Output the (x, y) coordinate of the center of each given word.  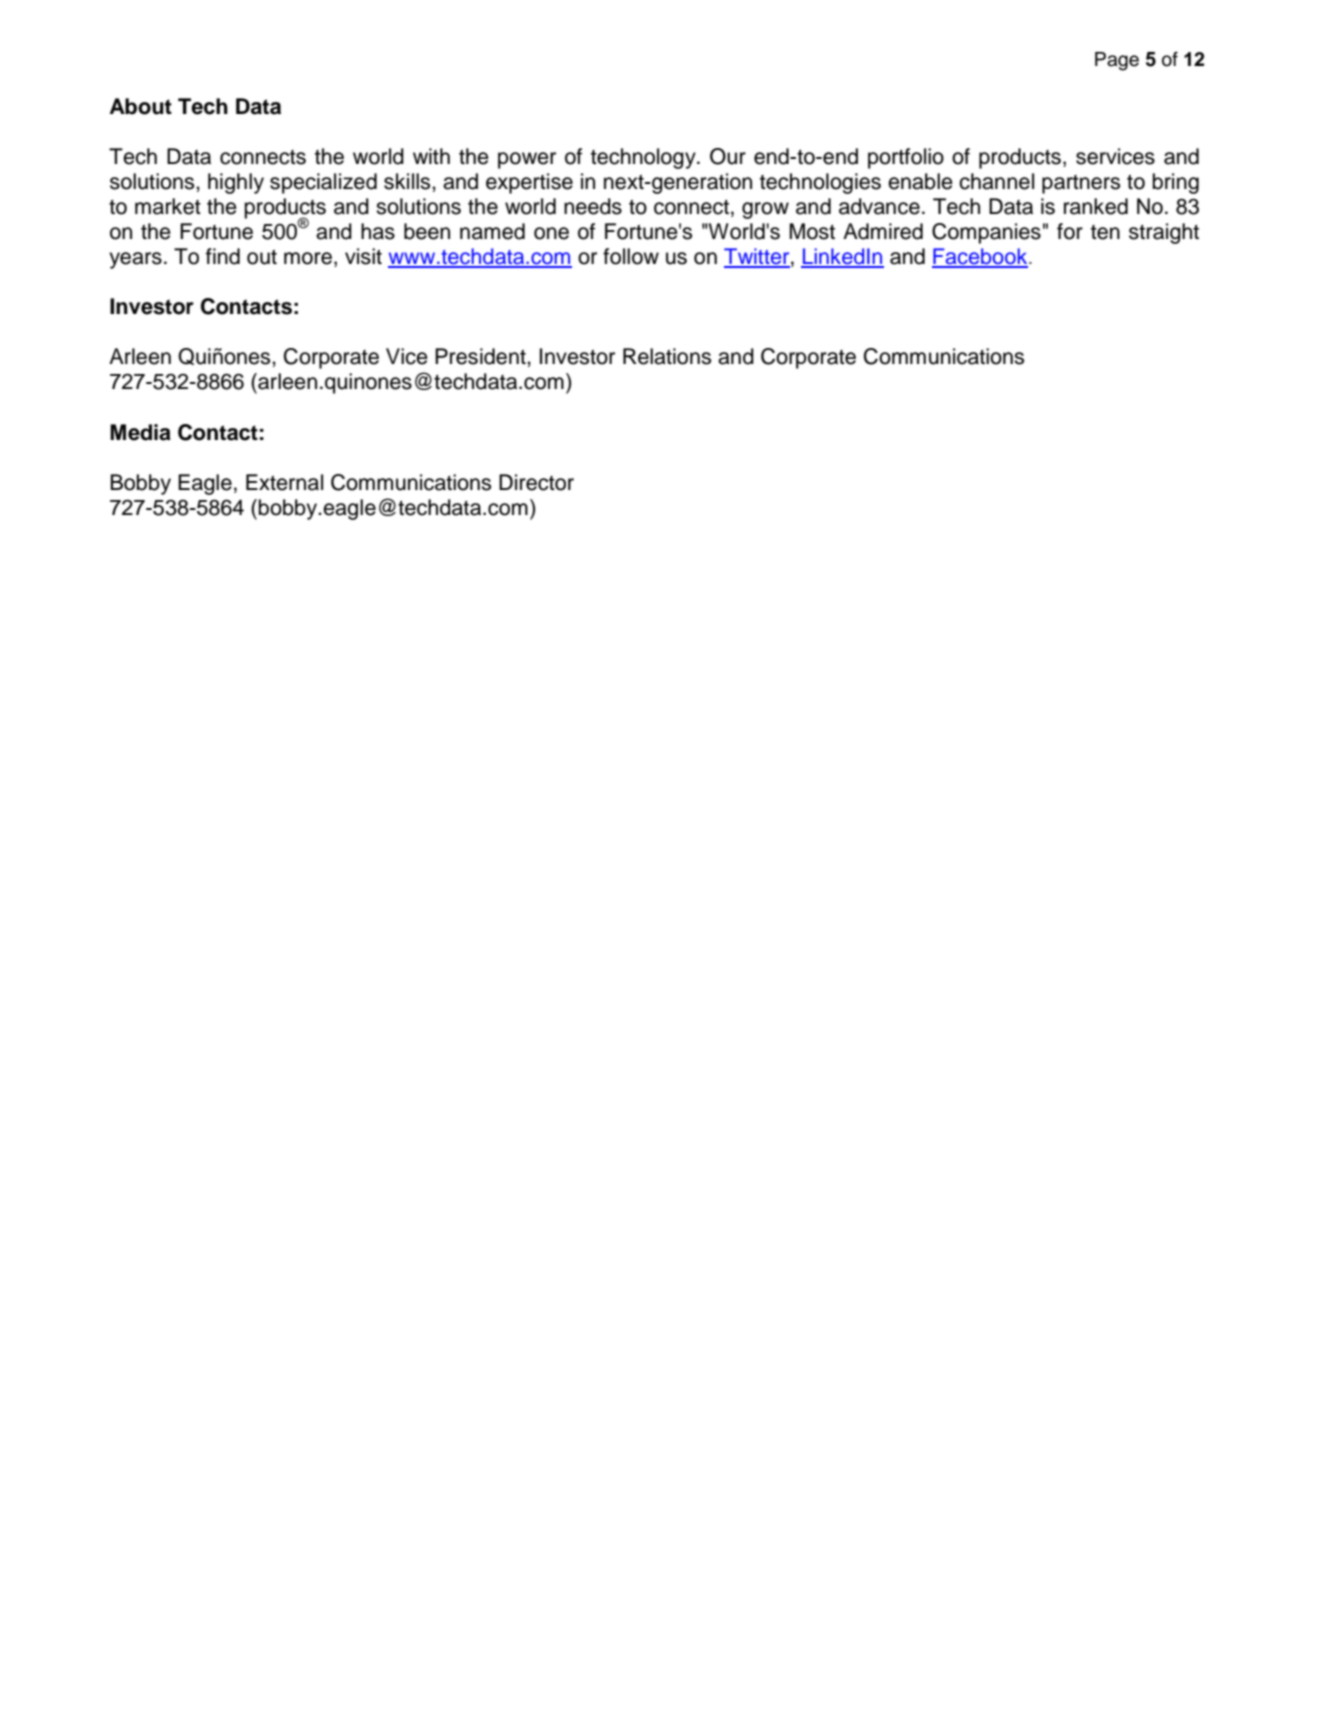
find (223, 256)
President (481, 356)
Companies (986, 233)
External (284, 482)
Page (1117, 61)
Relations (667, 356)
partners (1081, 184)
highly (236, 183)
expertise (529, 183)
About (141, 106)
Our (728, 156)
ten (1105, 232)
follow (631, 256)
